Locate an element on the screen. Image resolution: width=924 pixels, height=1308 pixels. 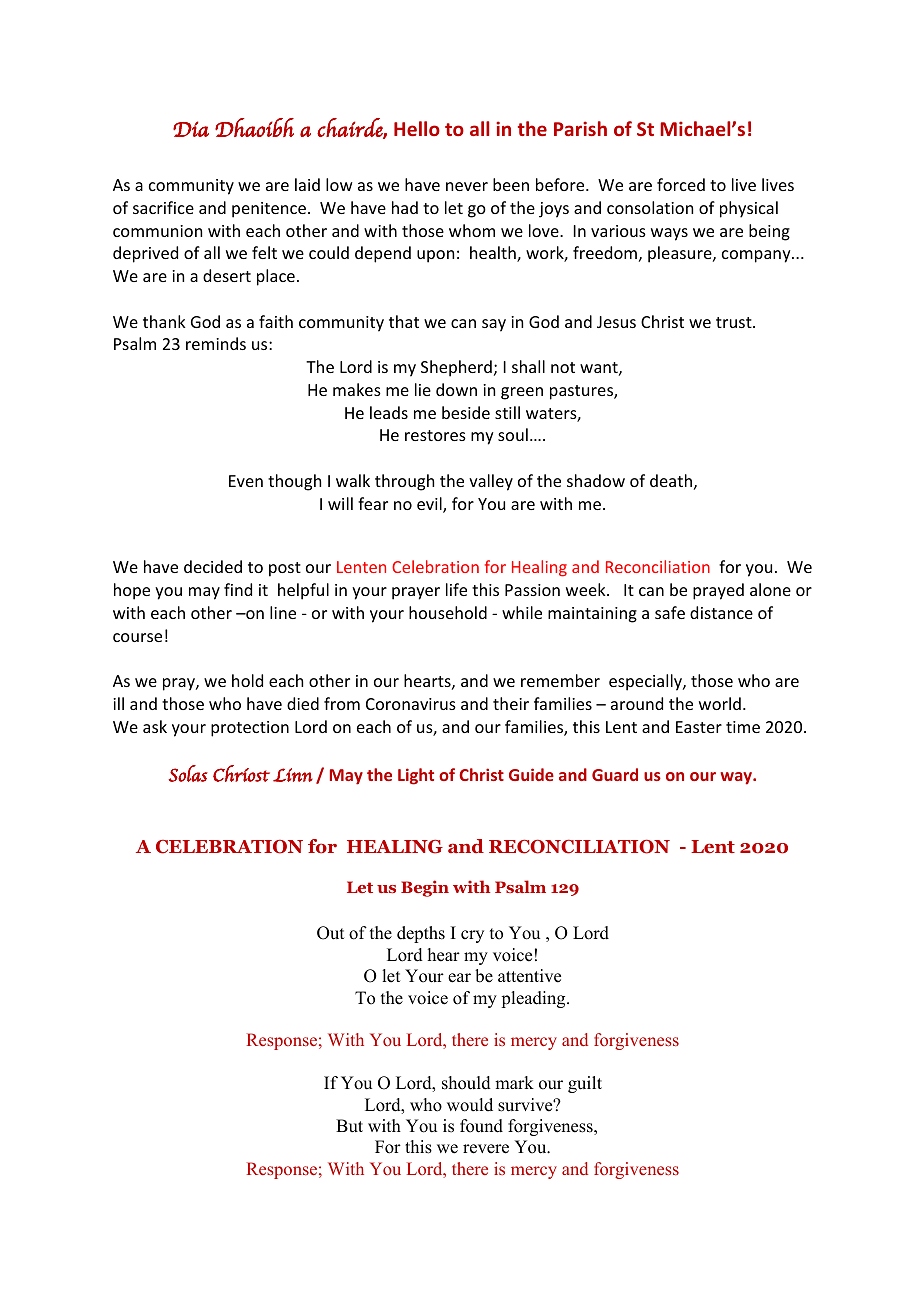
death is located at coordinates (671, 480).
